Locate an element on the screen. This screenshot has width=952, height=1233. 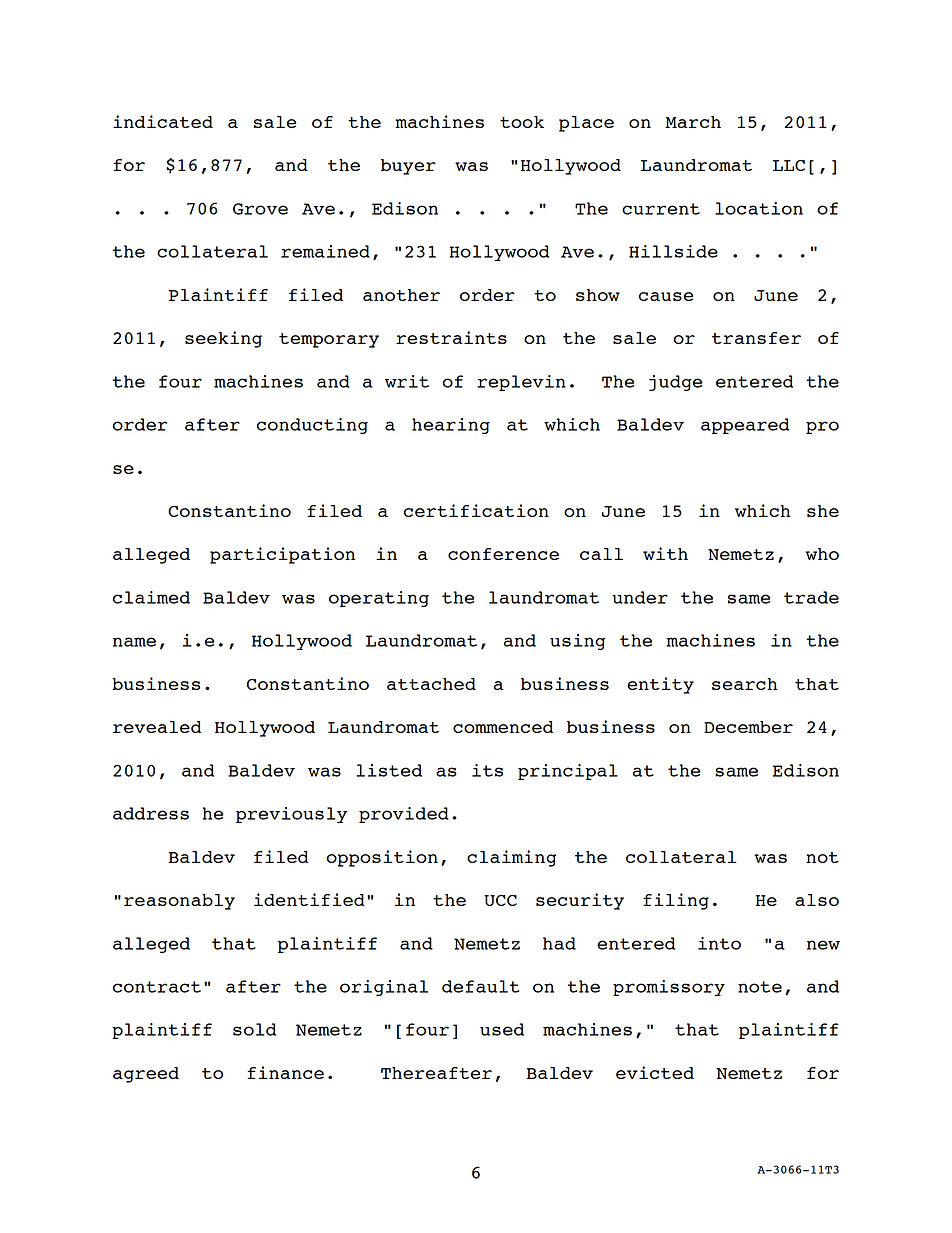
took is located at coordinates (522, 122).
